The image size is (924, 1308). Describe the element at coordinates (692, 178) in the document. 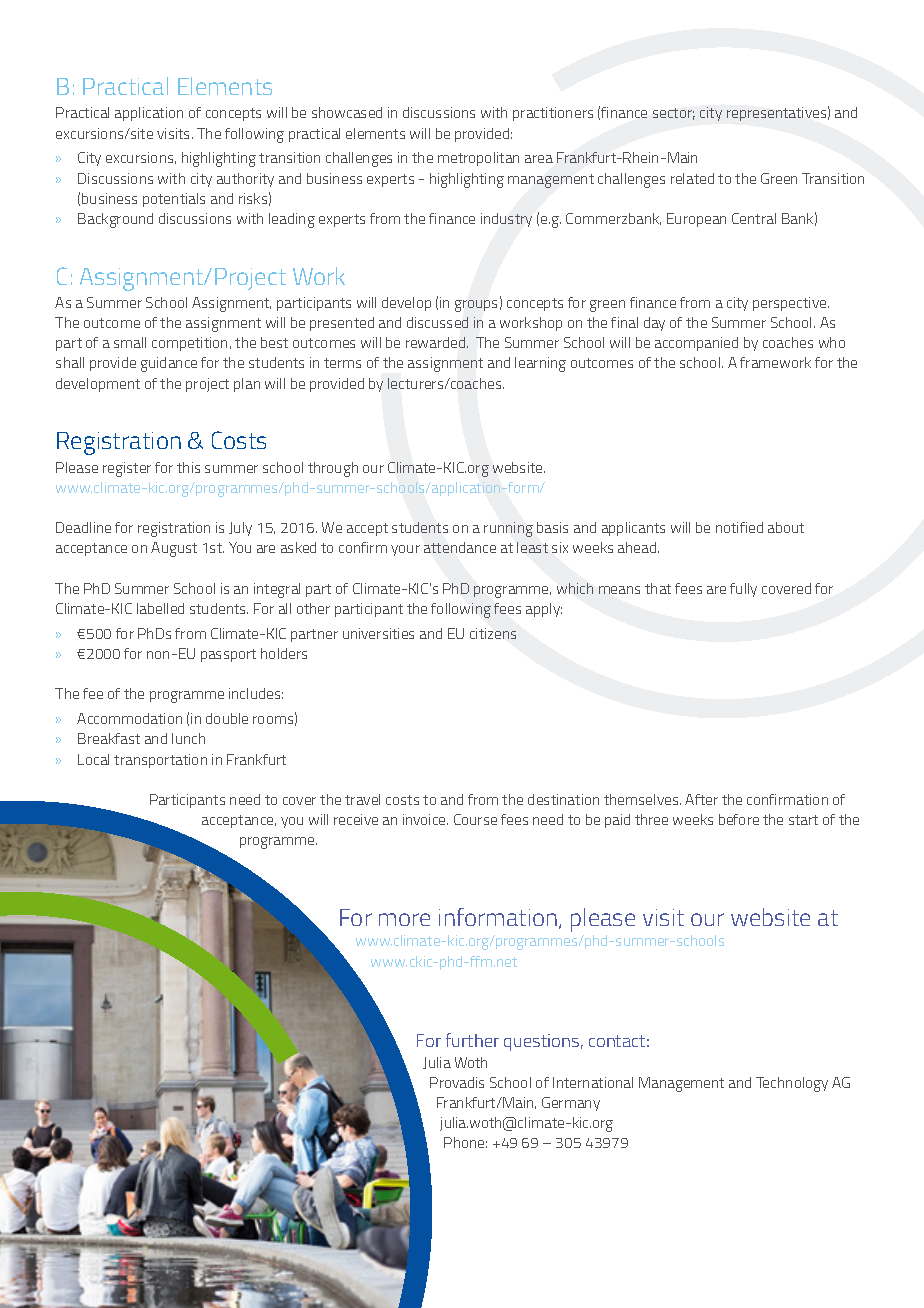

I see `related` at that location.
